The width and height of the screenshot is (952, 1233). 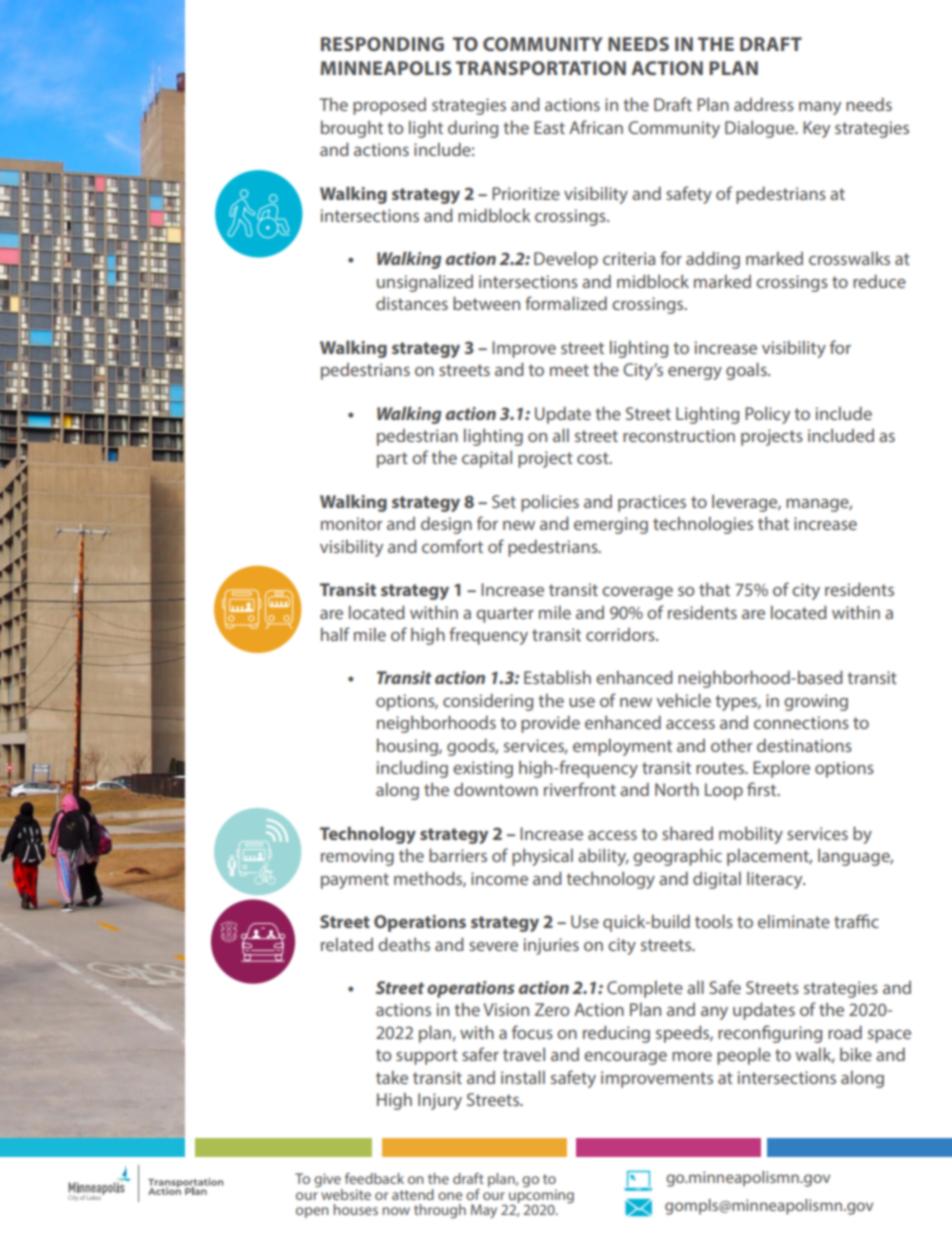 What do you see at coordinates (541, 1196) in the screenshot?
I see `upcoming` at bounding box center [541, 1196].
